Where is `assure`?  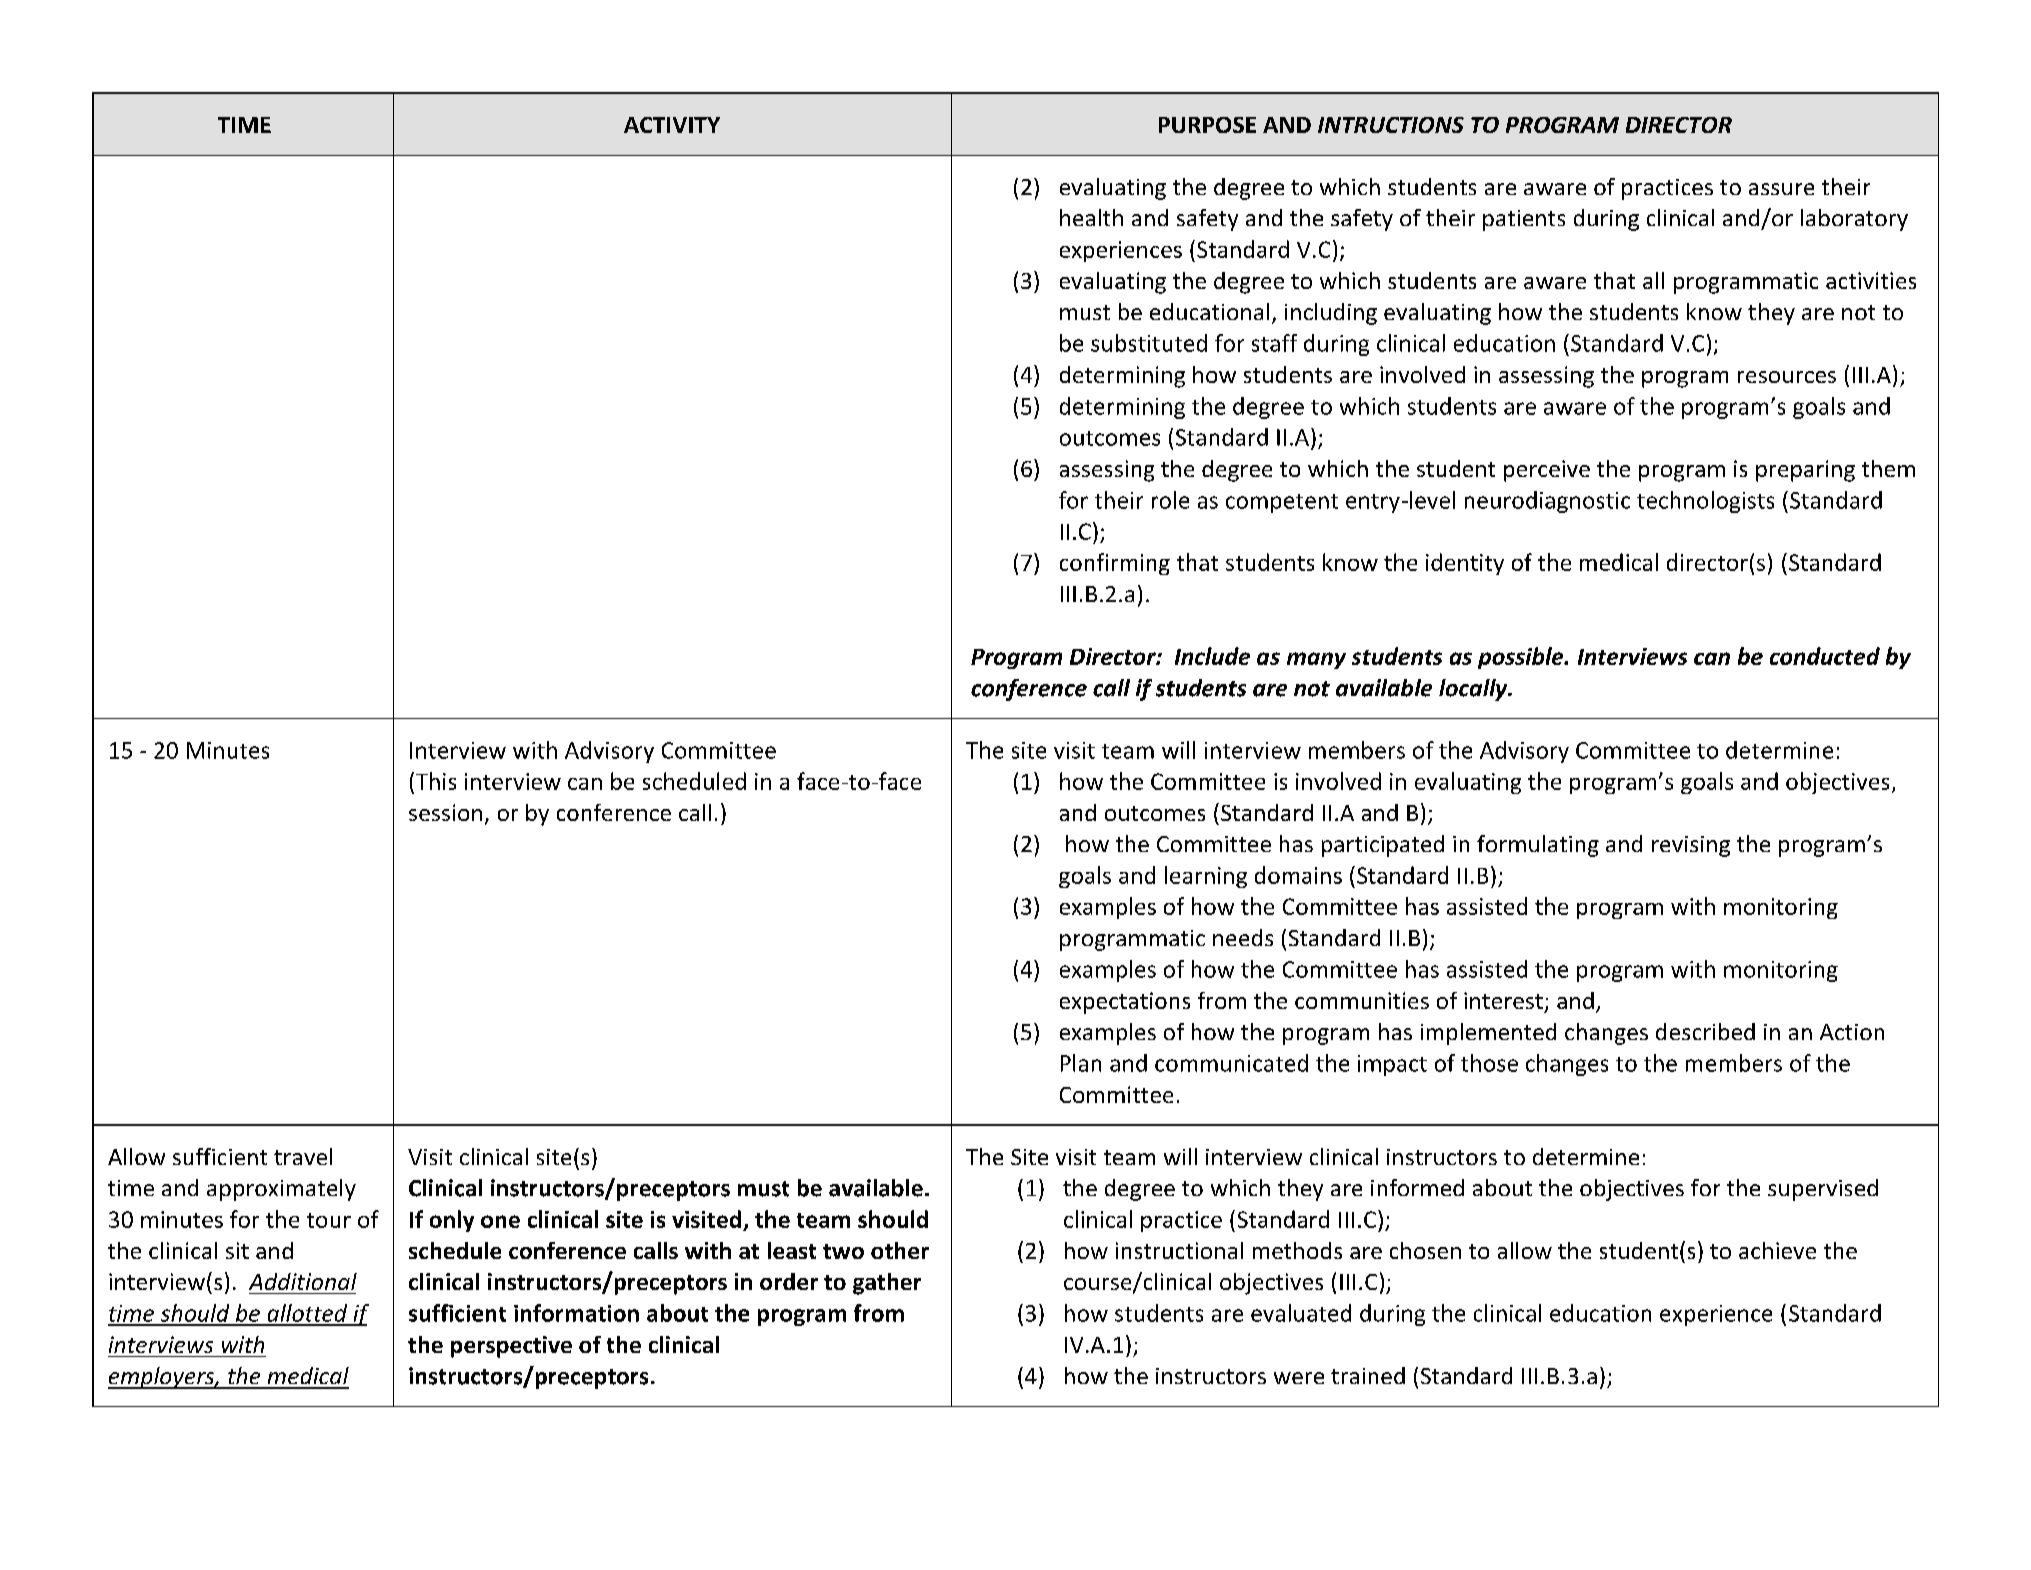 assure is located at coordinates (1781, 189).
